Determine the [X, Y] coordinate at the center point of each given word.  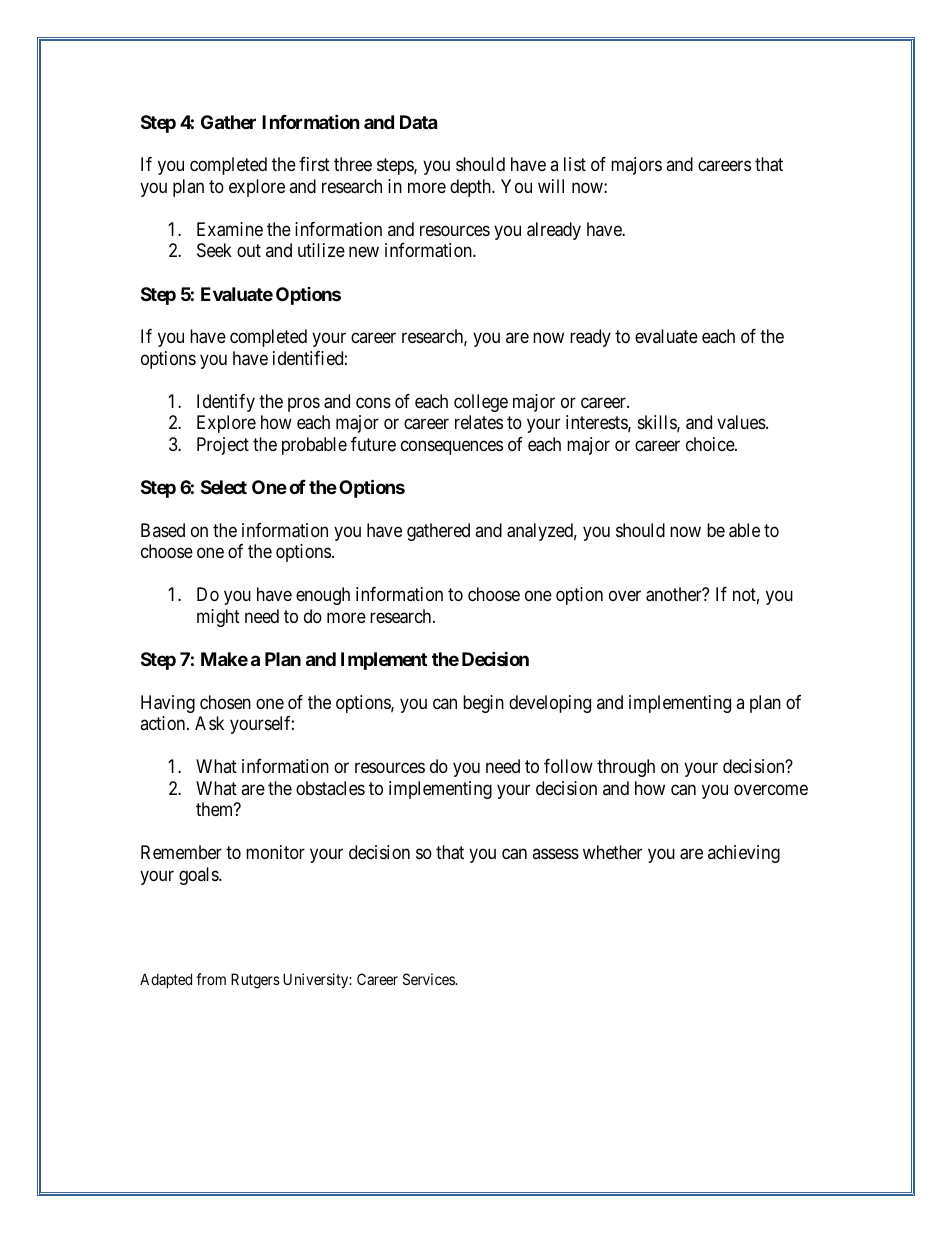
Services [430, 979]
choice [711, 444]
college [481, 403]
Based [163, 530]
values [742, 422]
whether [612, 852]
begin [483, 704]
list [575, 164]
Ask [209, 723]
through [626, 768]
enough [323, 596]
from [211, 979]
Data [418, 122]
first [314, 164]
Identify [226, 403]
